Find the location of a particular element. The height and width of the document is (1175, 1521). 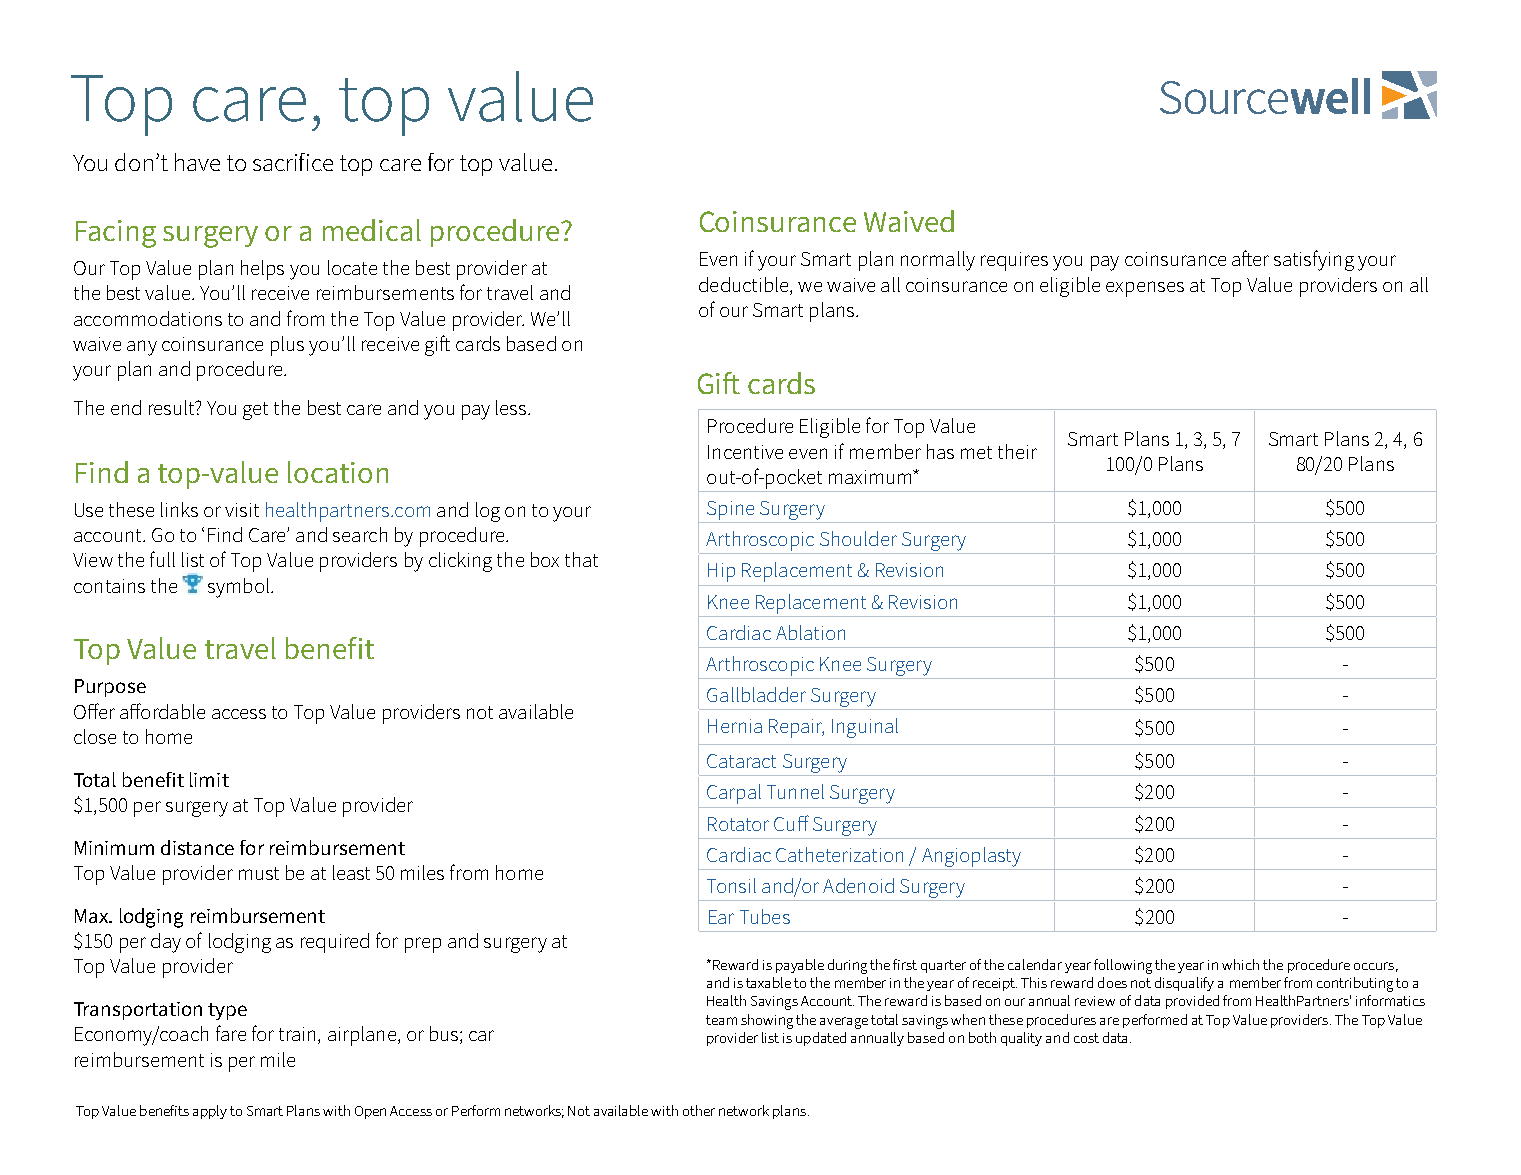

symbol is located at coordinates (238, 588).
